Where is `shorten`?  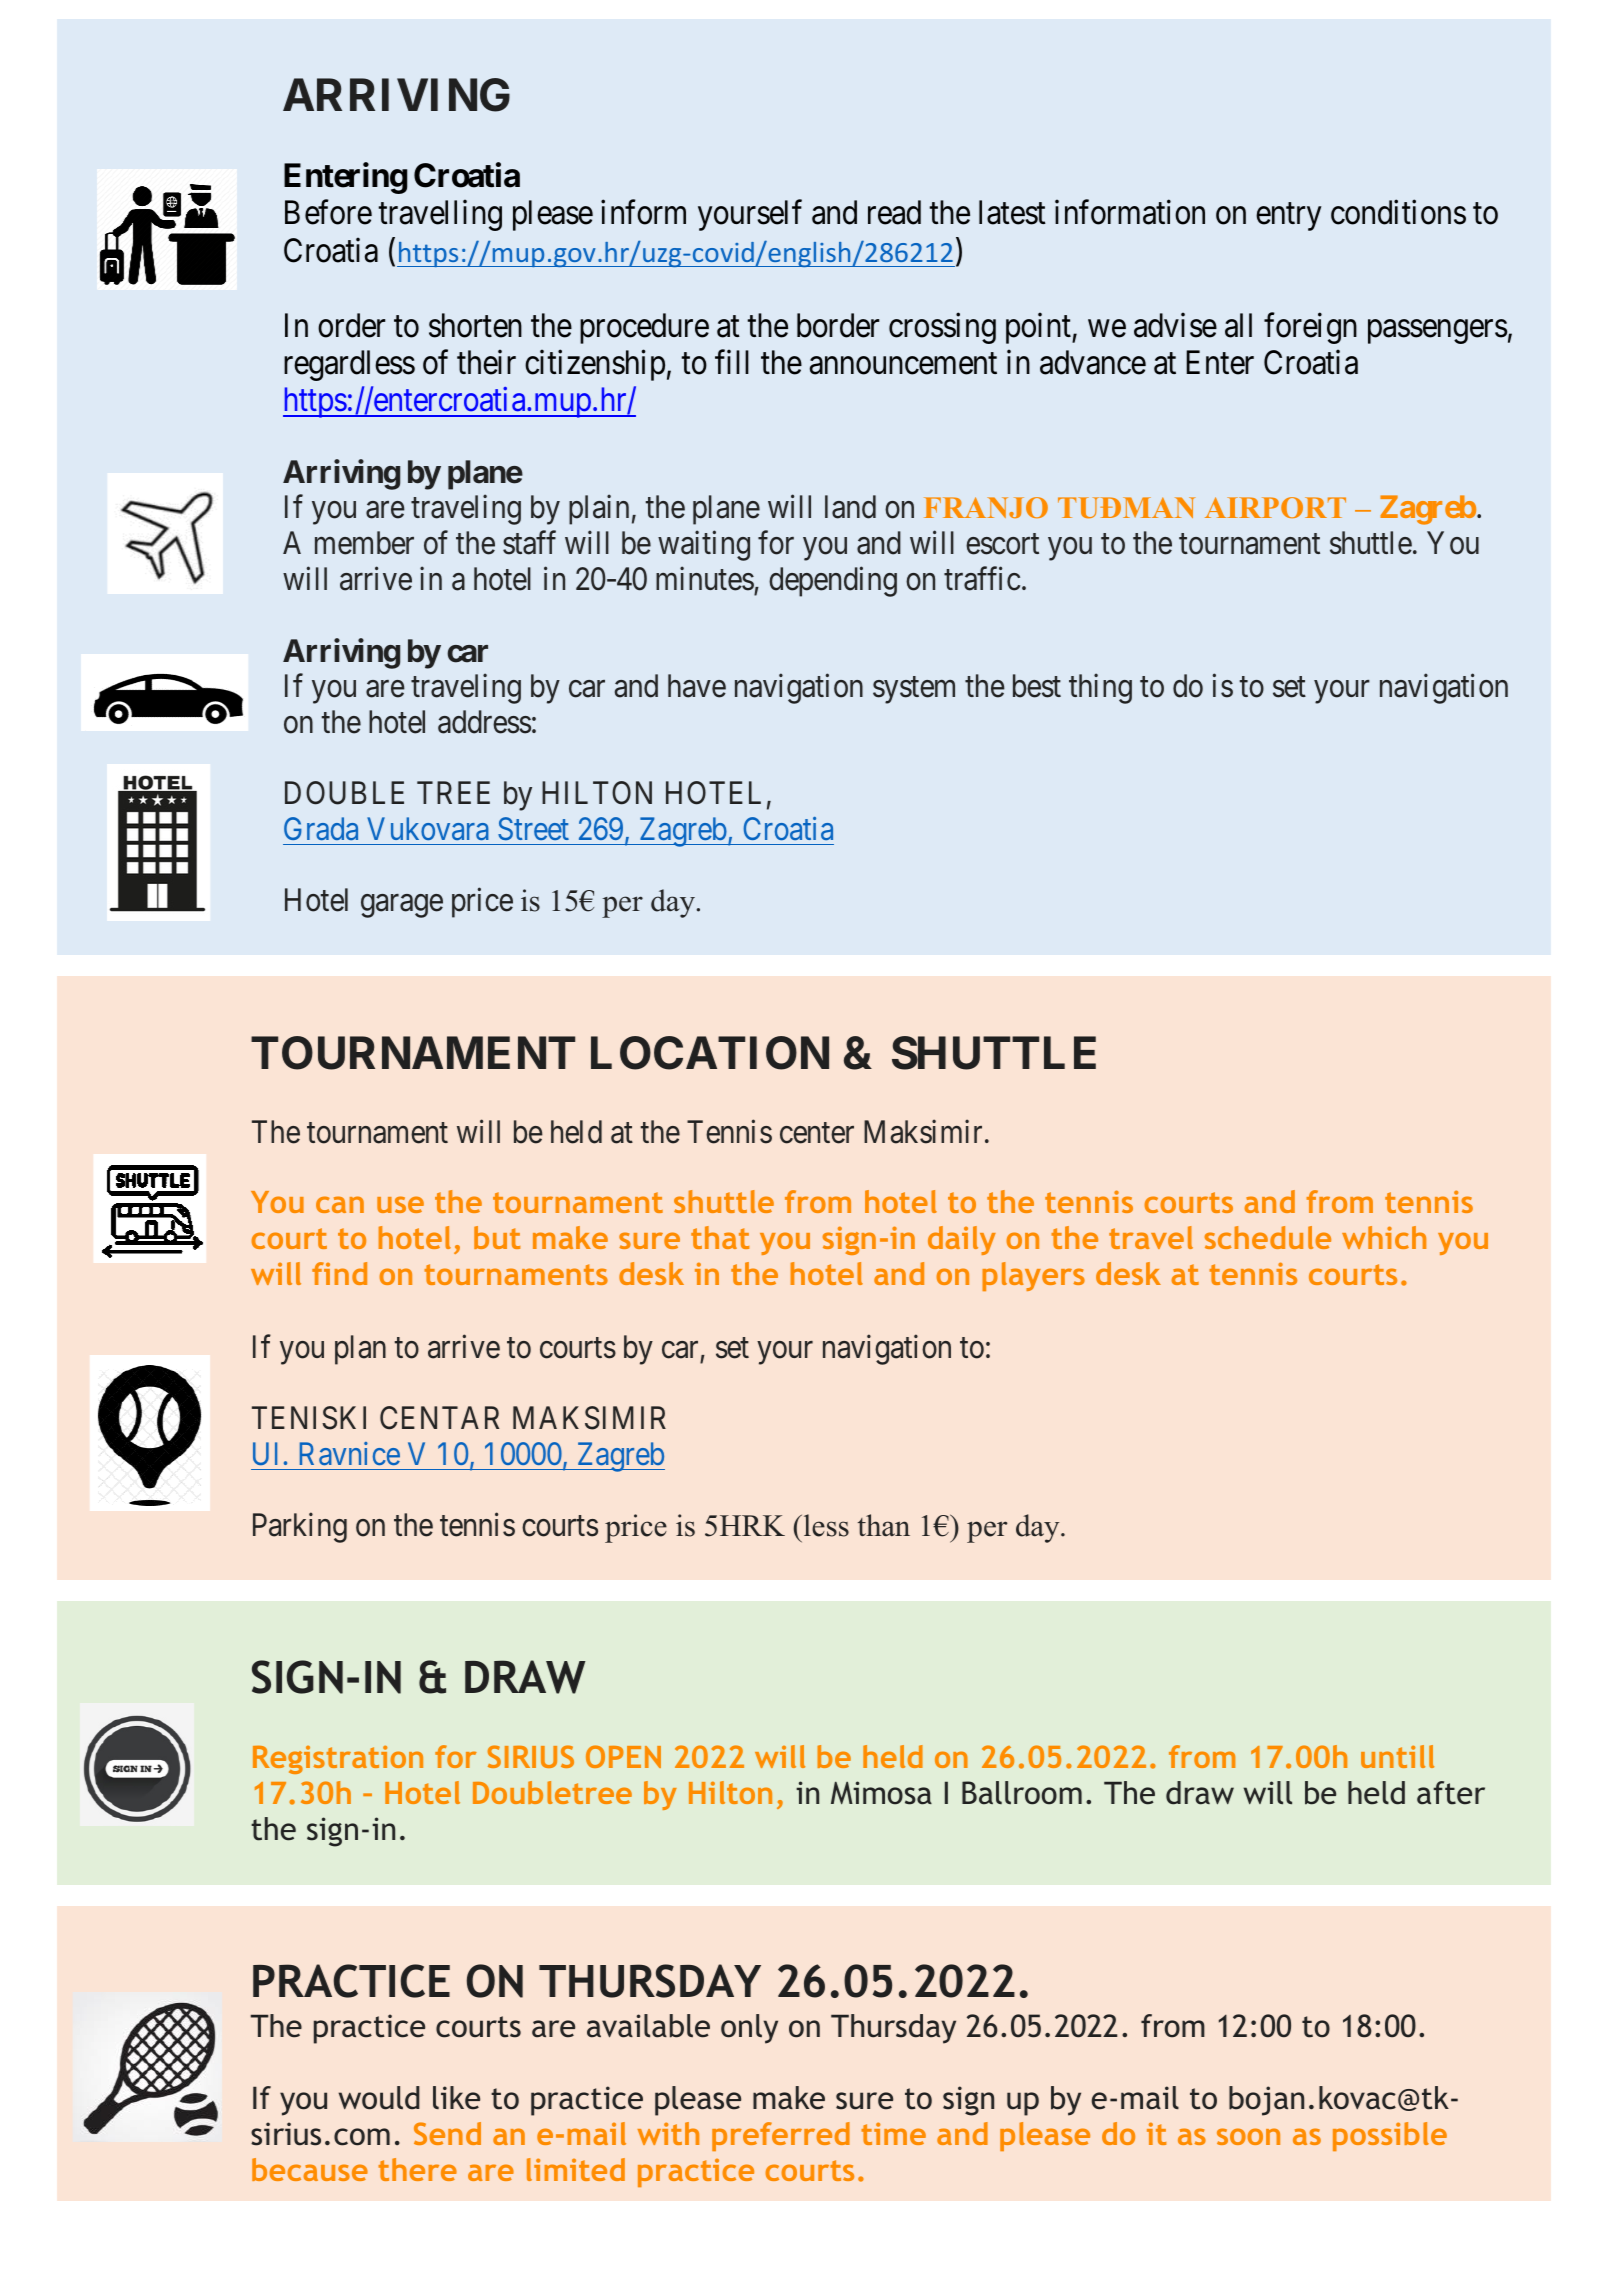 shorten is located at coordinates (475, 325).
